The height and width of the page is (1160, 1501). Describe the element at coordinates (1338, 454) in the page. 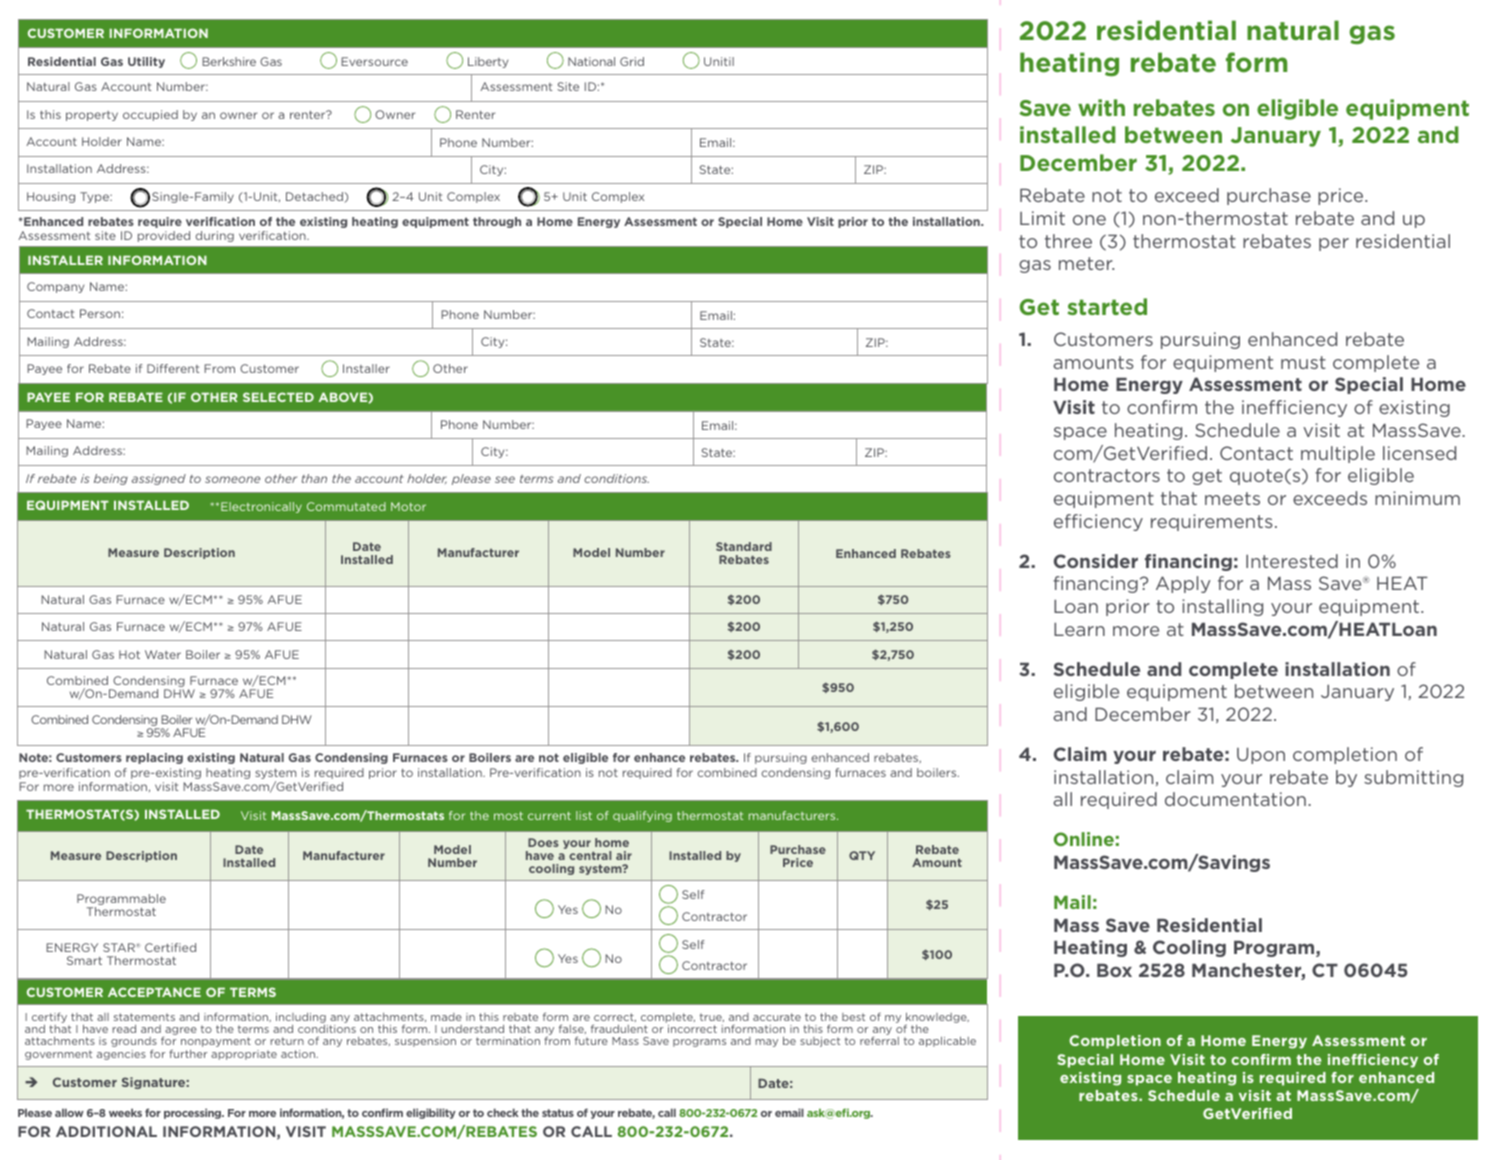

I see `multiple` at that location.
